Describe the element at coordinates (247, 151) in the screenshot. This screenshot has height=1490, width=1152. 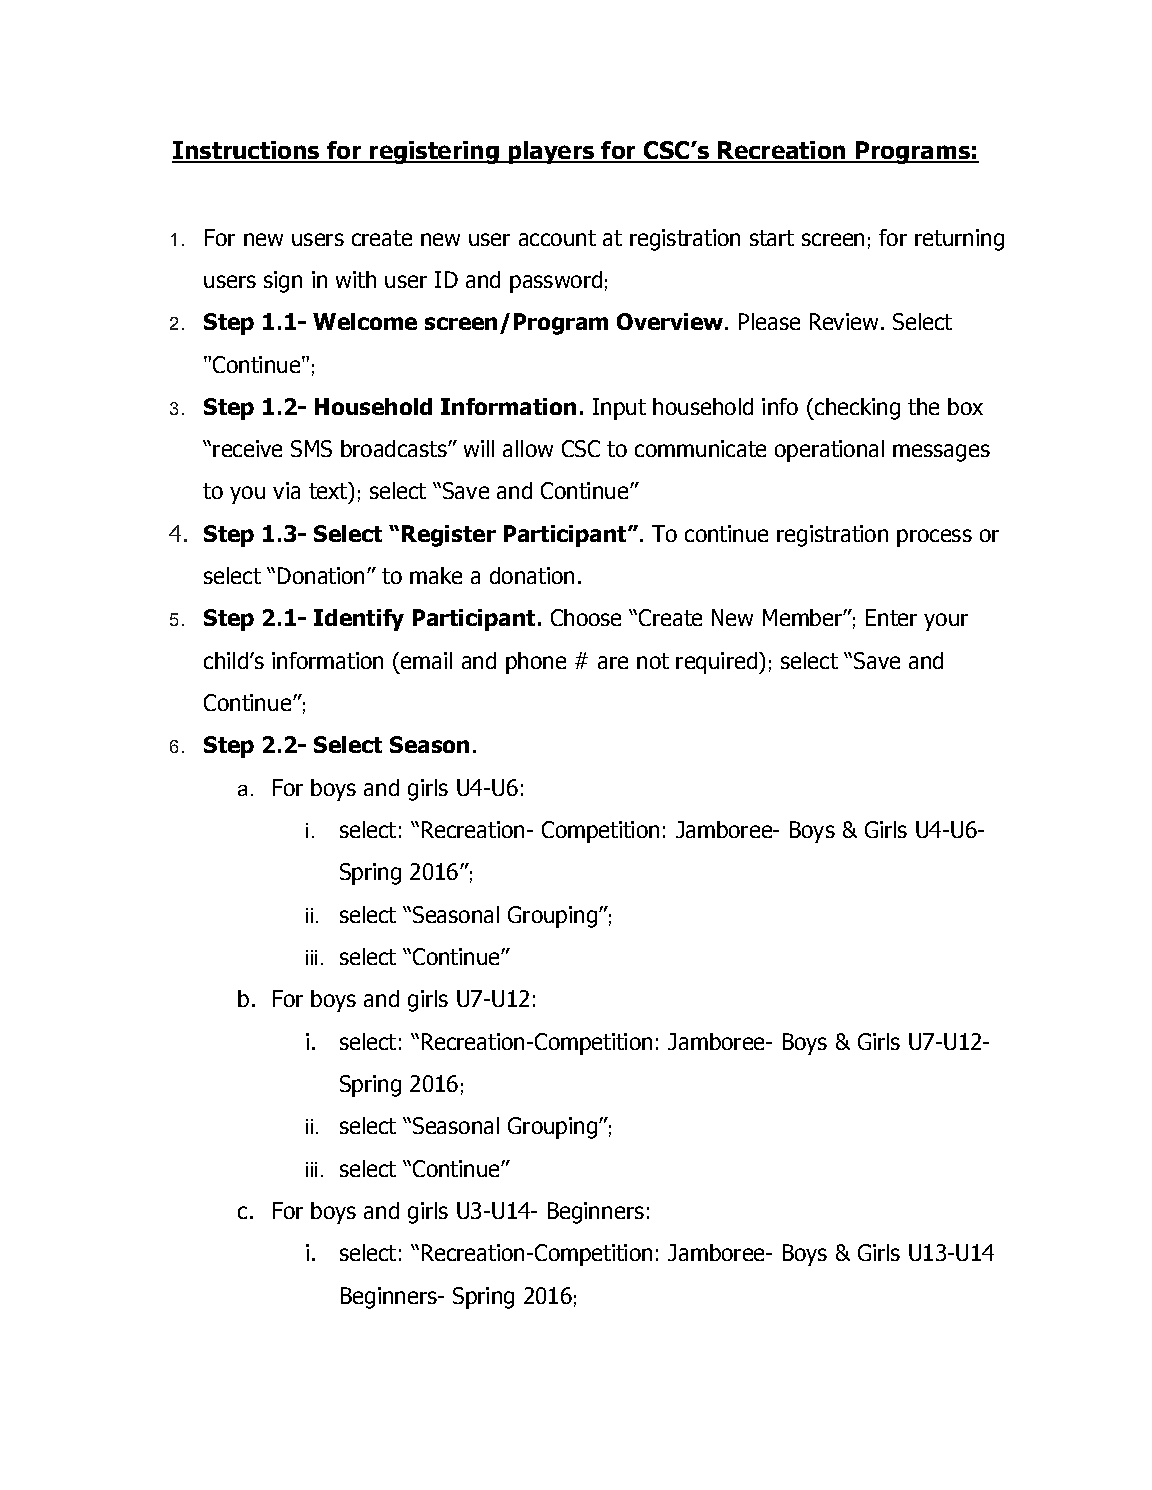
I see `Instructions` at that location.
